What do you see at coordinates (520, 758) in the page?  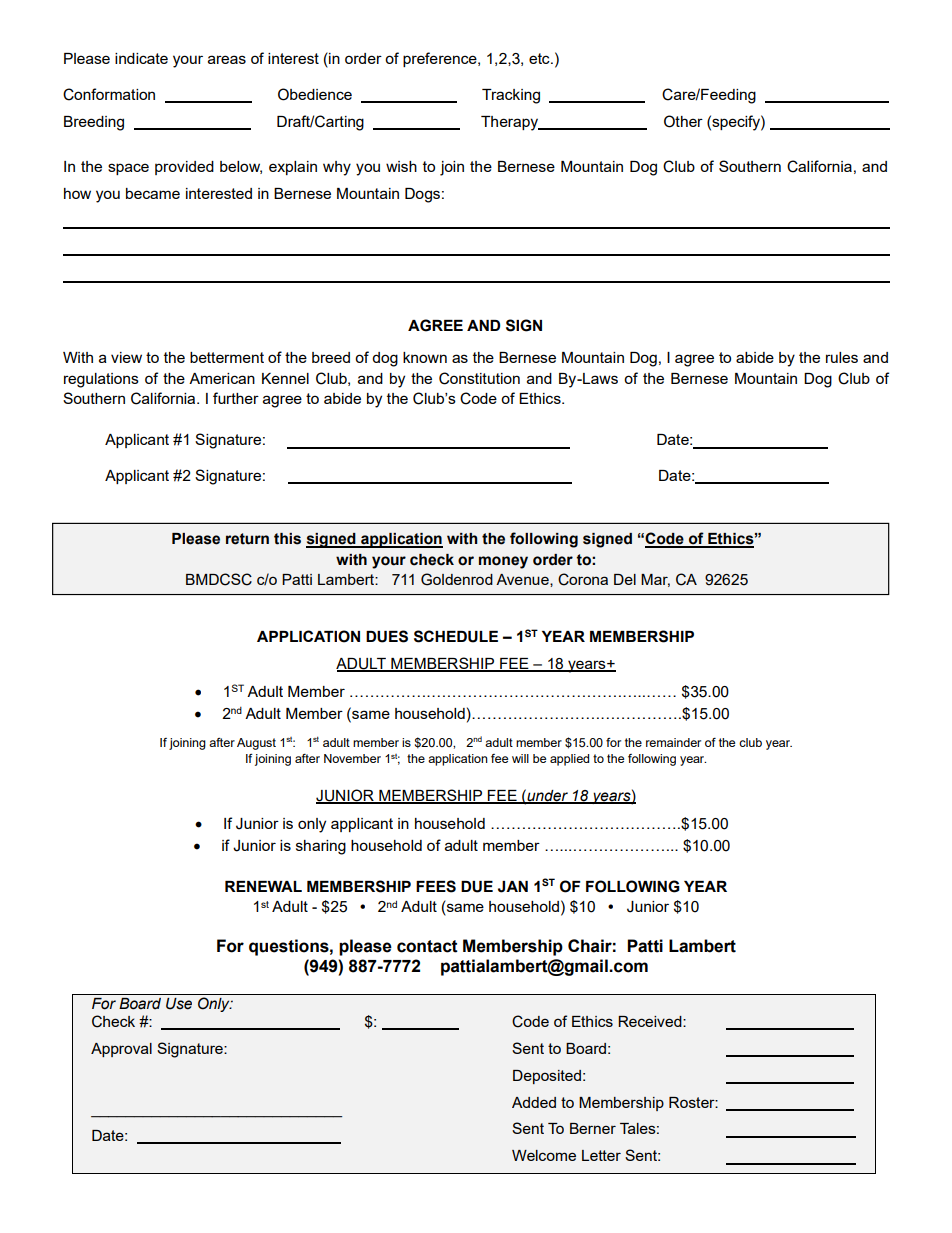 I see `will` at bounding box center [520, 758].
